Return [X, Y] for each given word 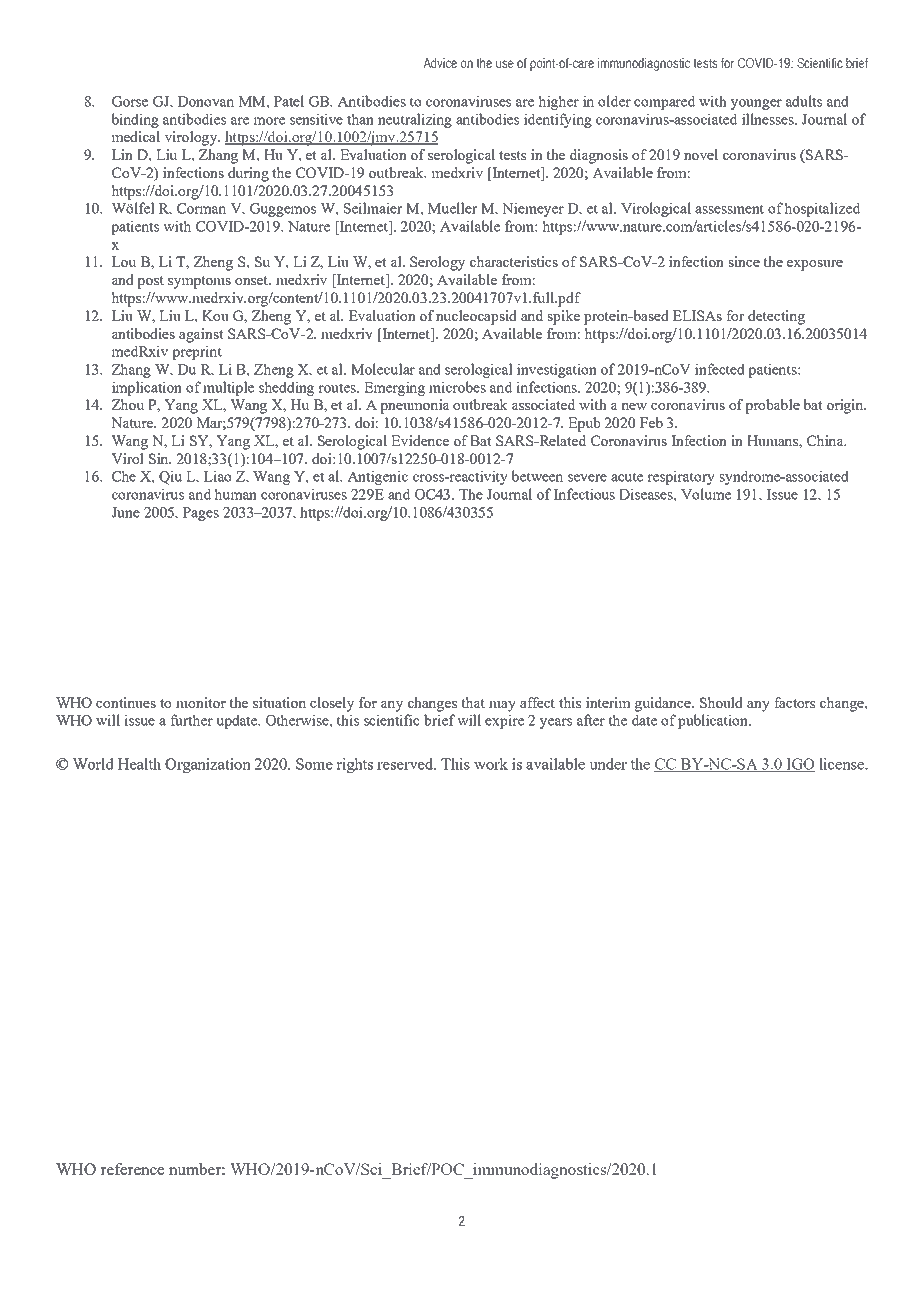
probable [772, 406]
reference [132, 1169]
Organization [208, 765]
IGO [799, 765]
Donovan [206, 101]
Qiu [170, 477]
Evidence [420, 440]
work [491, 764]
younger [756, 104]
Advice [440, 63]
